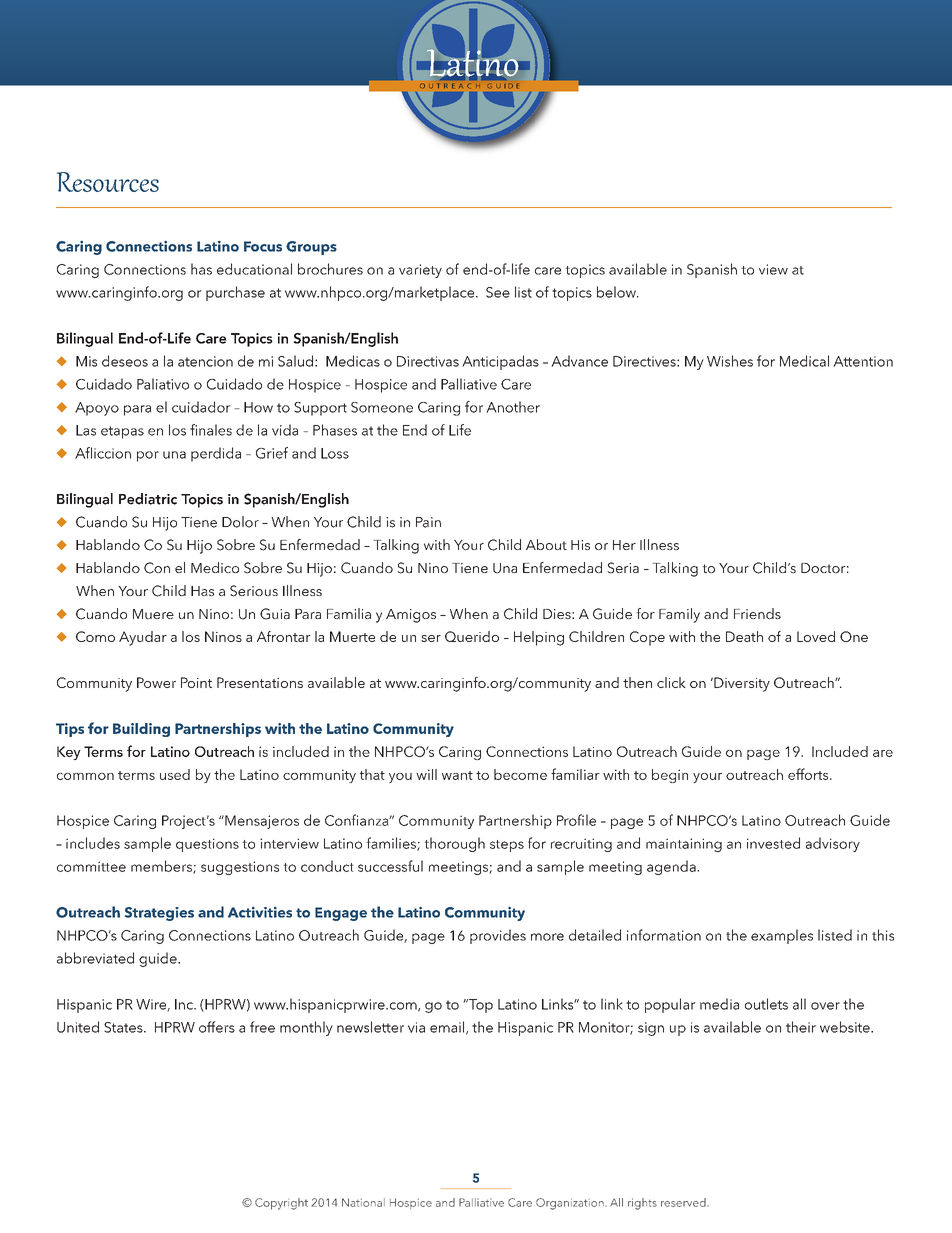 This screenshot has height=1233, width=952. Describe the element at coordinates (215, 567) in the screenshot. I see `Medico` at that location.
